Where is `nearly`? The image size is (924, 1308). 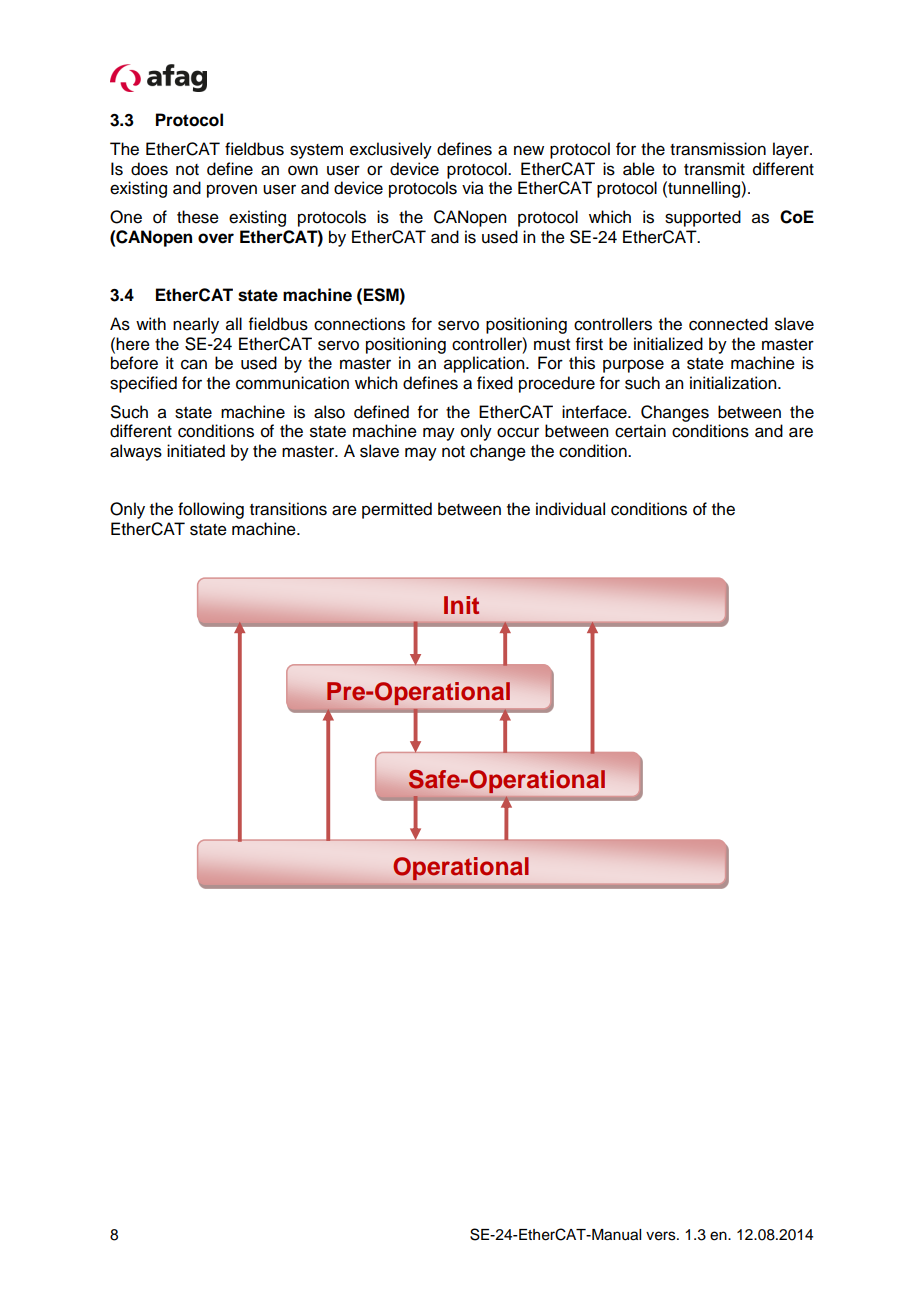
nearly is located at coordinates (196, 325).
